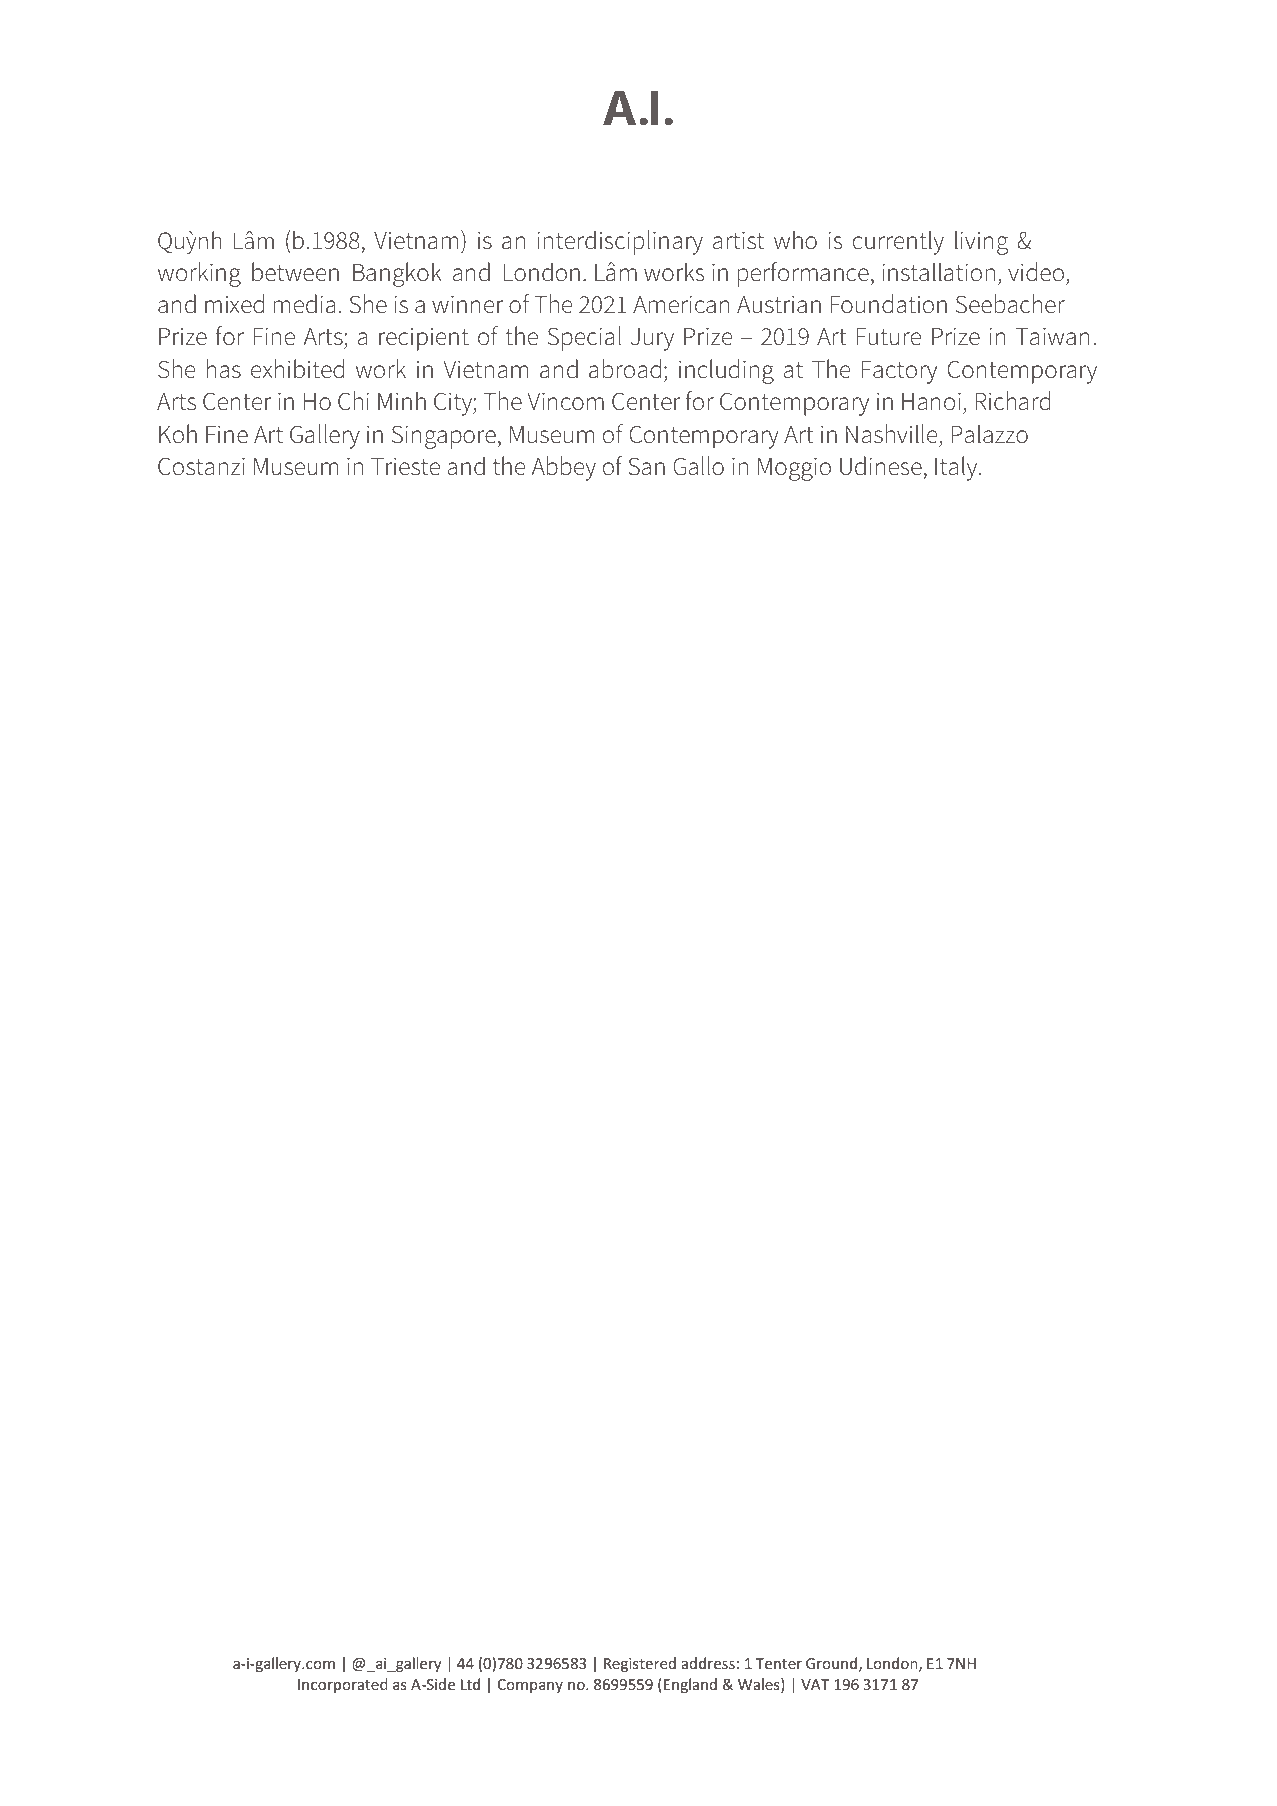 Image resolution: width=1277 pixels, height=1806 pixels. I want to click on Trieste, so click(405, 466).
